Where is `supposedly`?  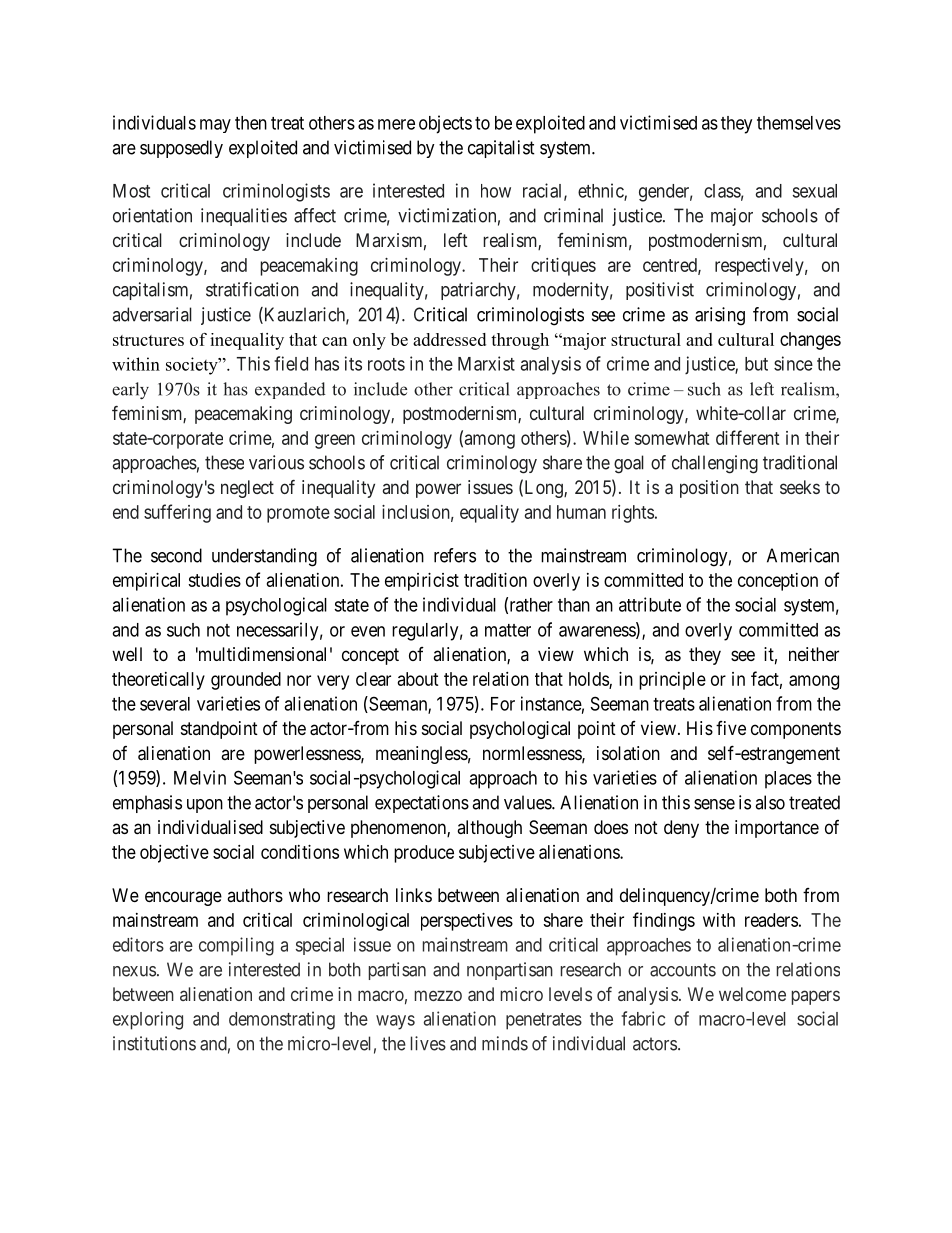
supposedly is located at coordinates (181, 149).
